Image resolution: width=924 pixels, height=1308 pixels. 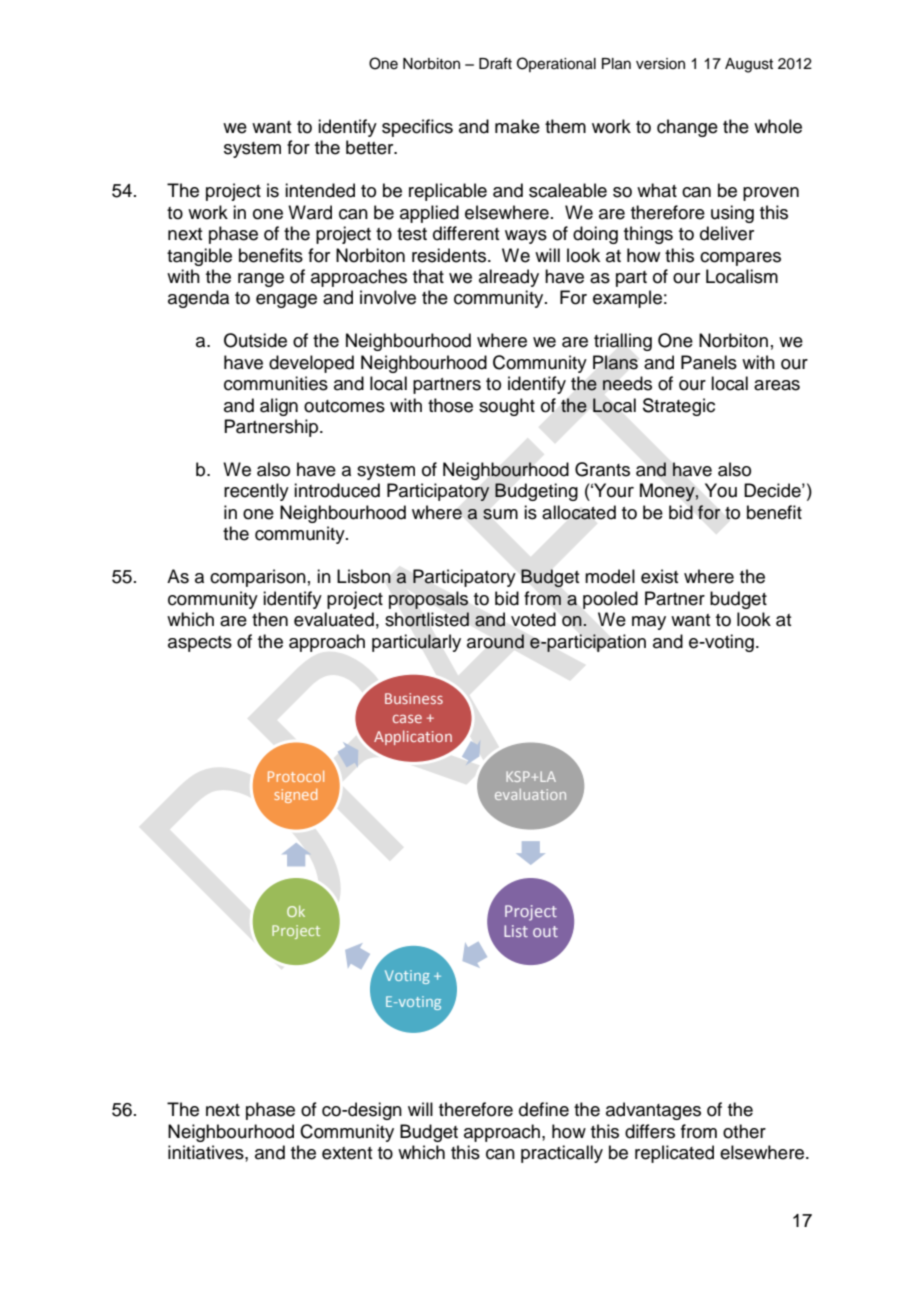 I want to click on Draft, so click(x=495, y=63).
